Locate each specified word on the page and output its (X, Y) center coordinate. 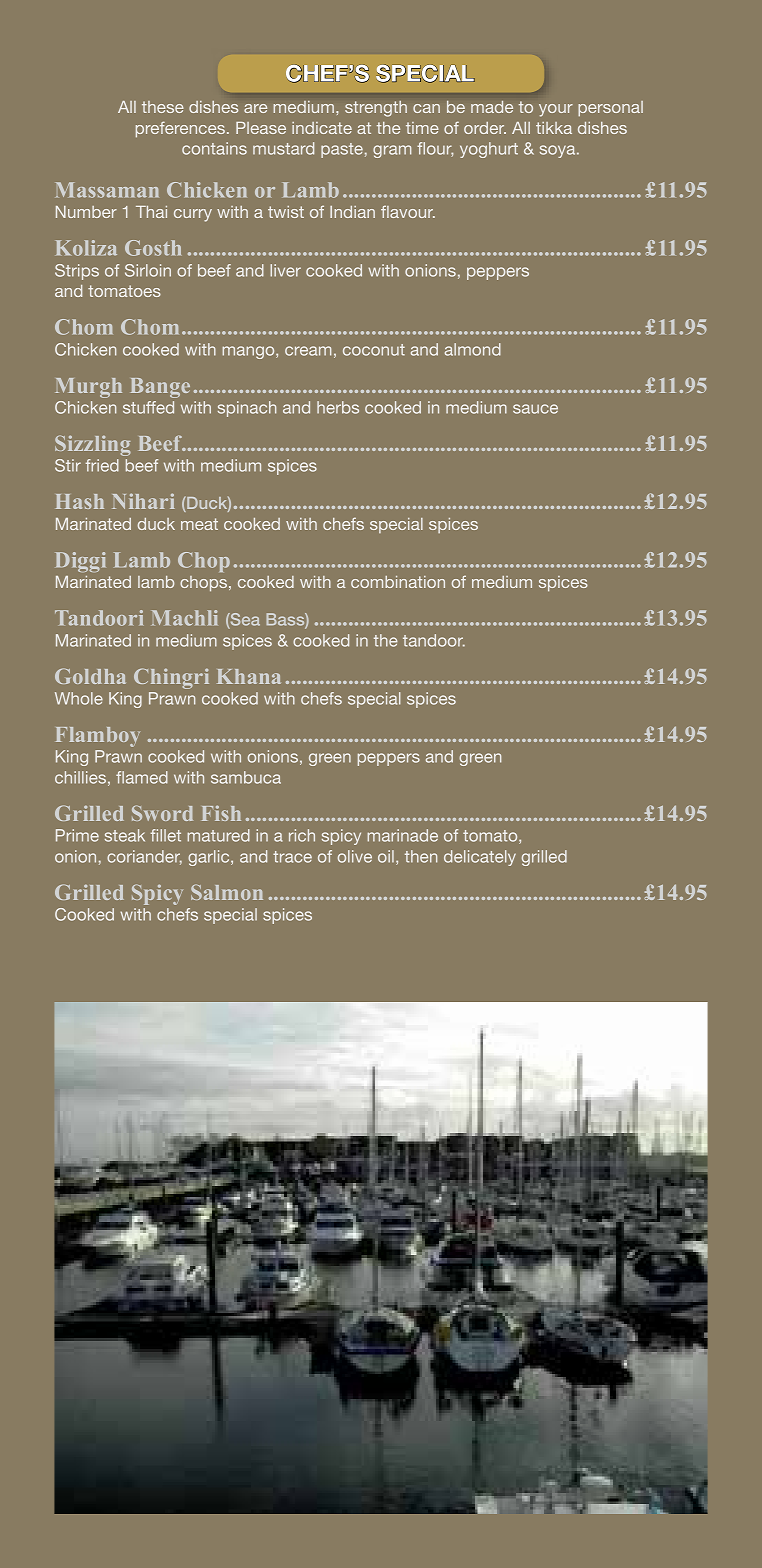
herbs (338, 407)
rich (302, 835)
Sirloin (148, 270)
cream (308, 351)
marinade (402, 835)
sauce (535, 409)
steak (125, 835)
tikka (554, 128)
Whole (79, 698)
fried (102, 465)
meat (199, 524)
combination (398, 582)
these (163, 107)
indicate (322, 128)
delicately (480, 858)
